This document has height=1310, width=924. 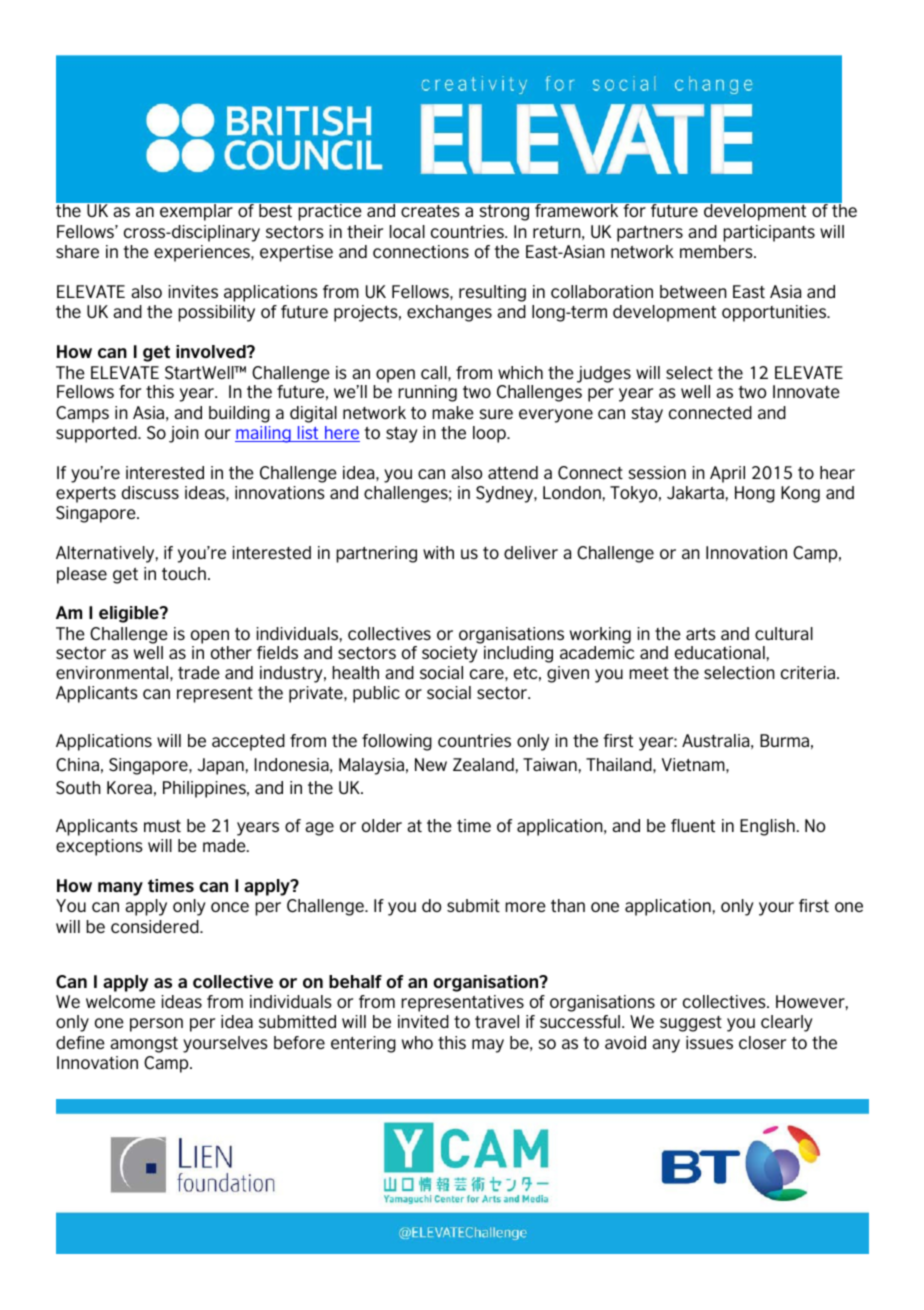 I want to click on members, so click(x=717, y=251).
